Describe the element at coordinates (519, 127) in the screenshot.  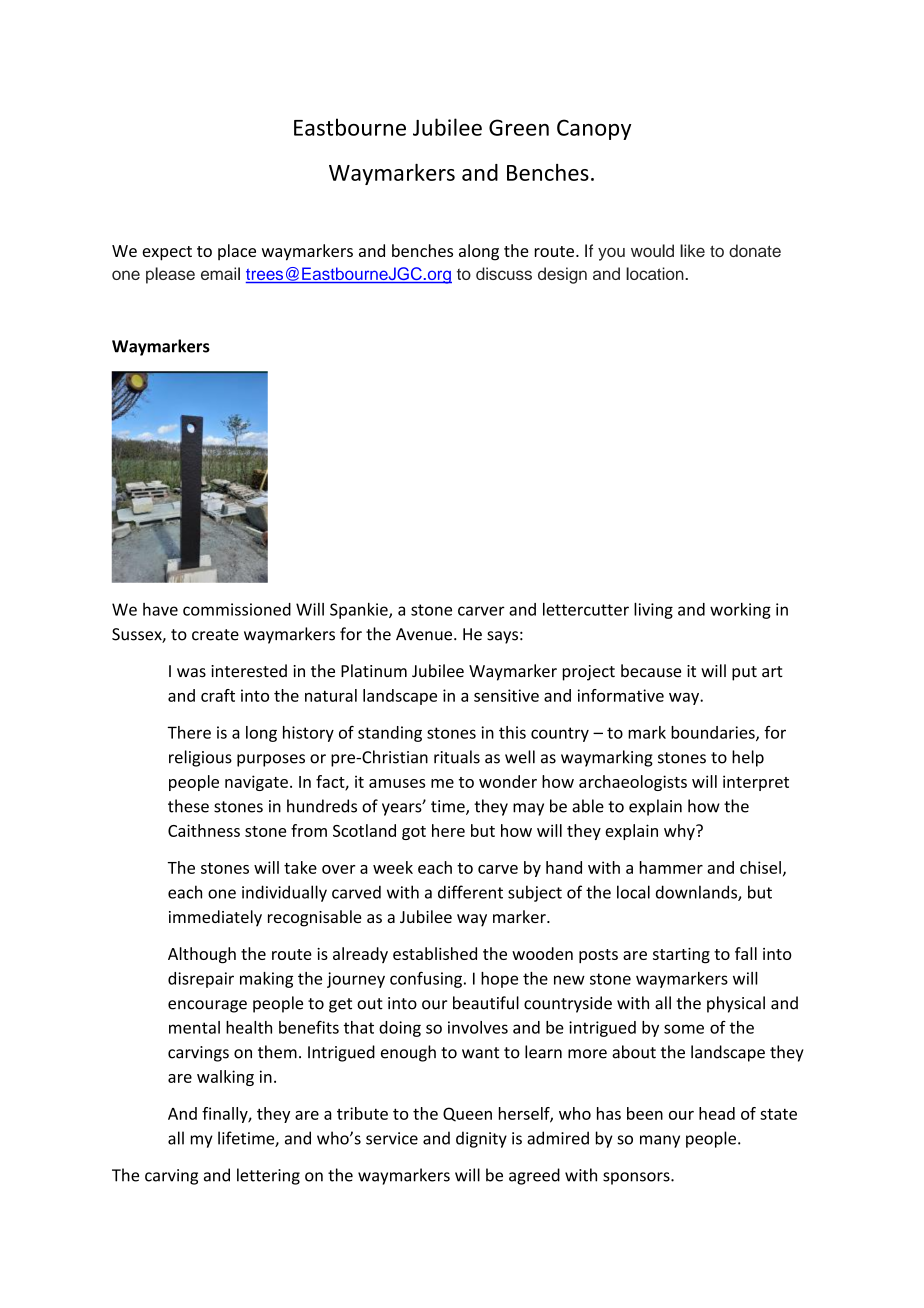
I see `Green` at that location.
